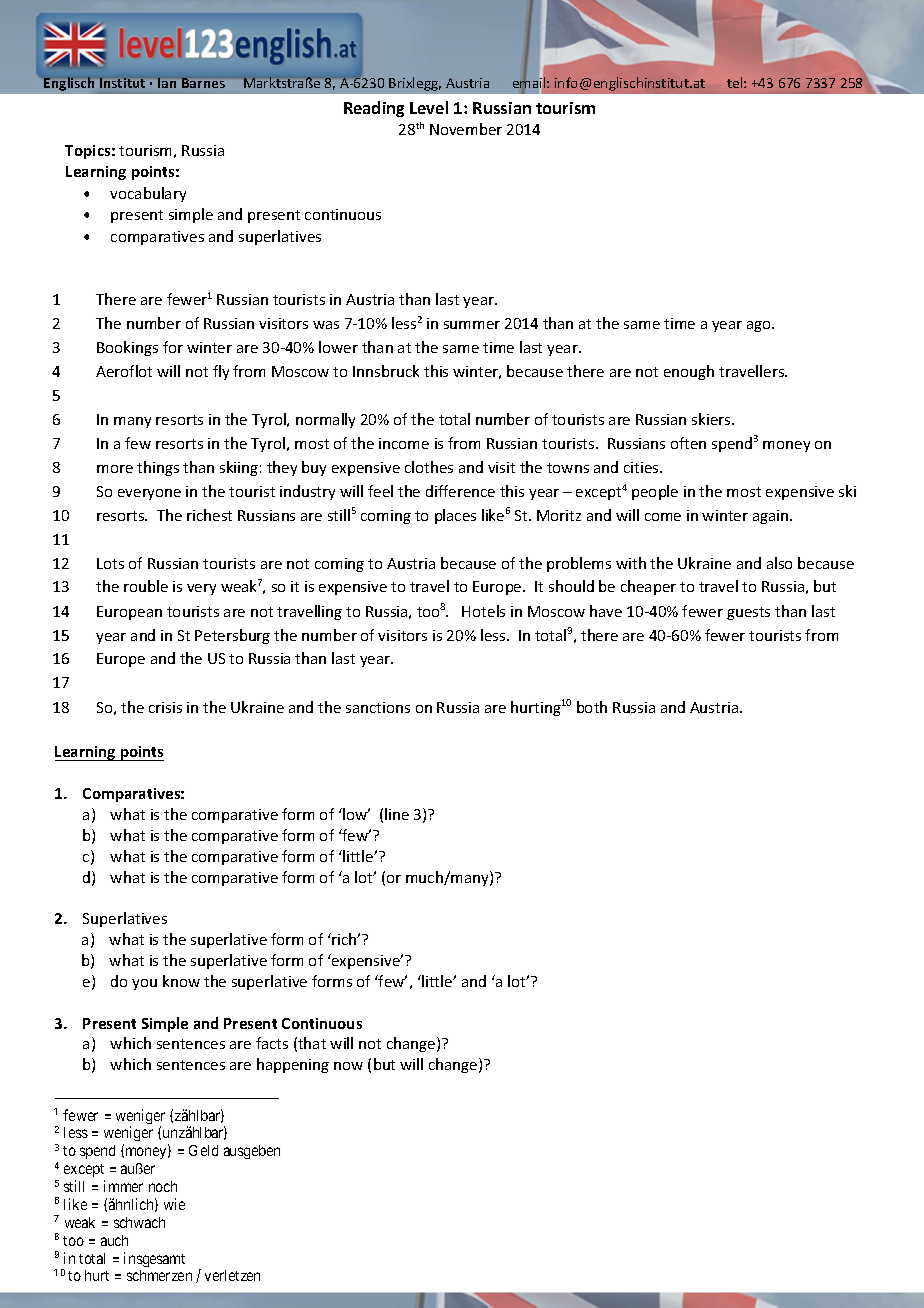 This image has height=1308, width=924. I want to click on November, so click(466, 129).
